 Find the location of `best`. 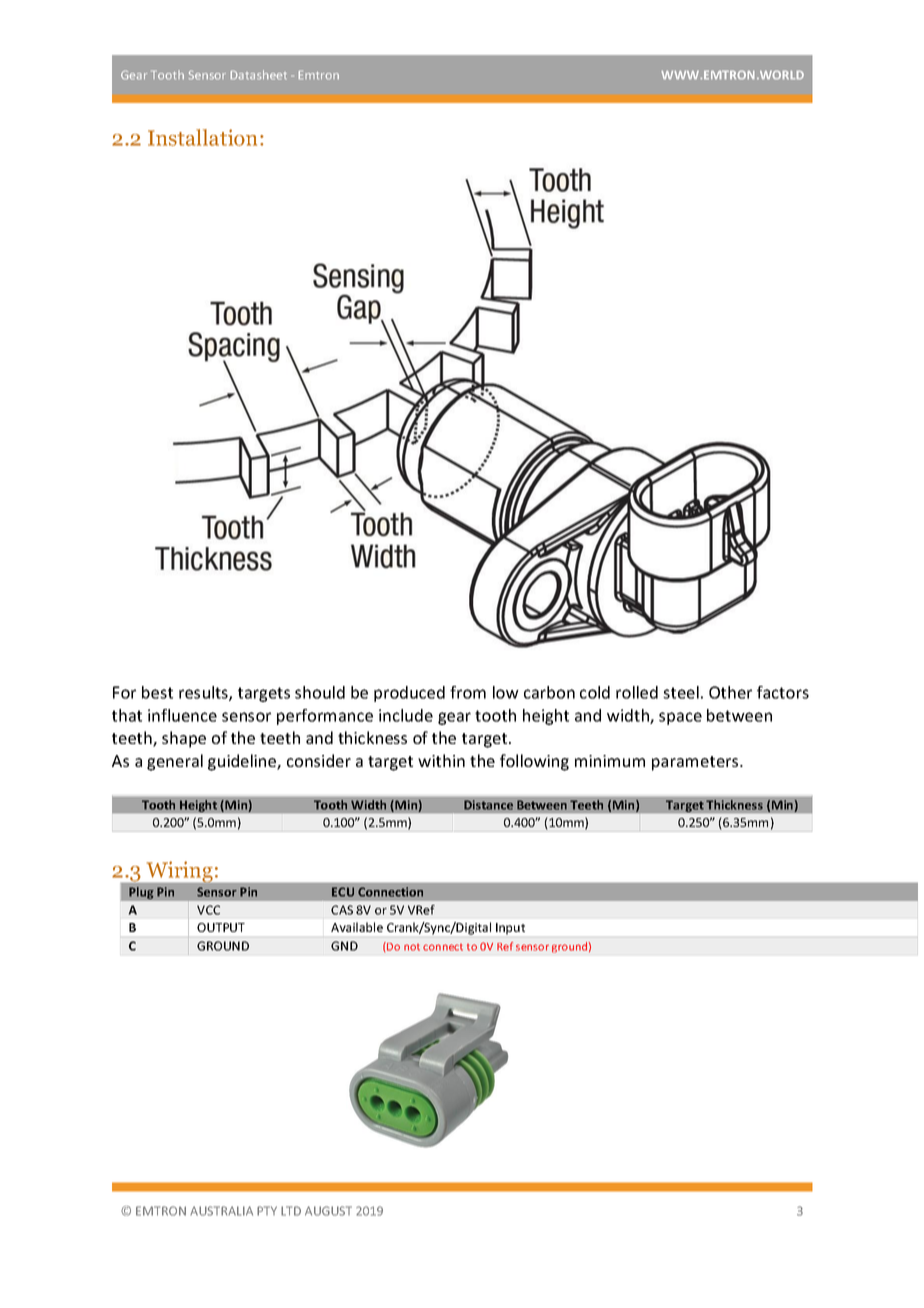

best is located at coordinates (157, 692).
